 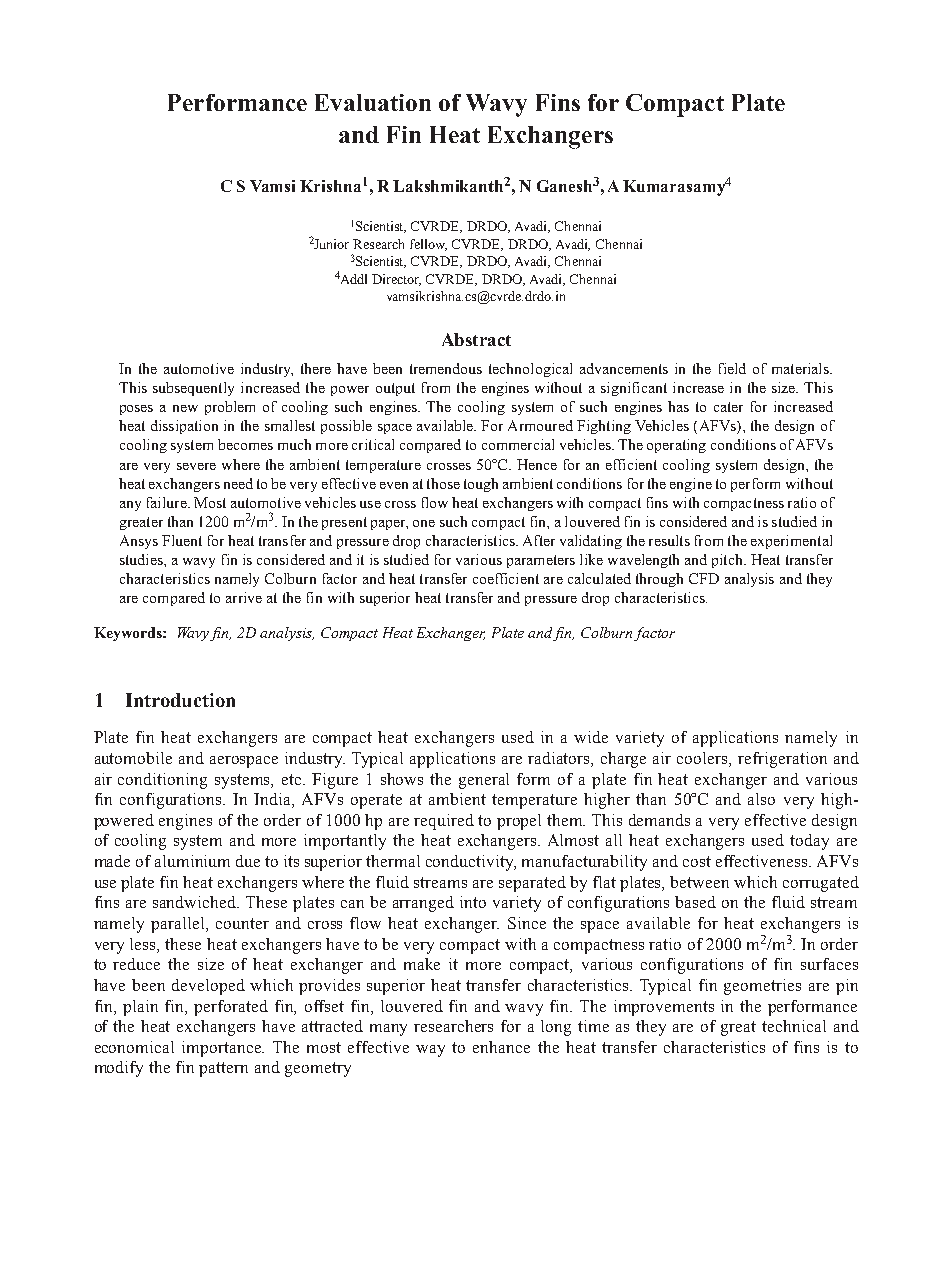 I want to click on commercial, so click(x=518, y=444).
